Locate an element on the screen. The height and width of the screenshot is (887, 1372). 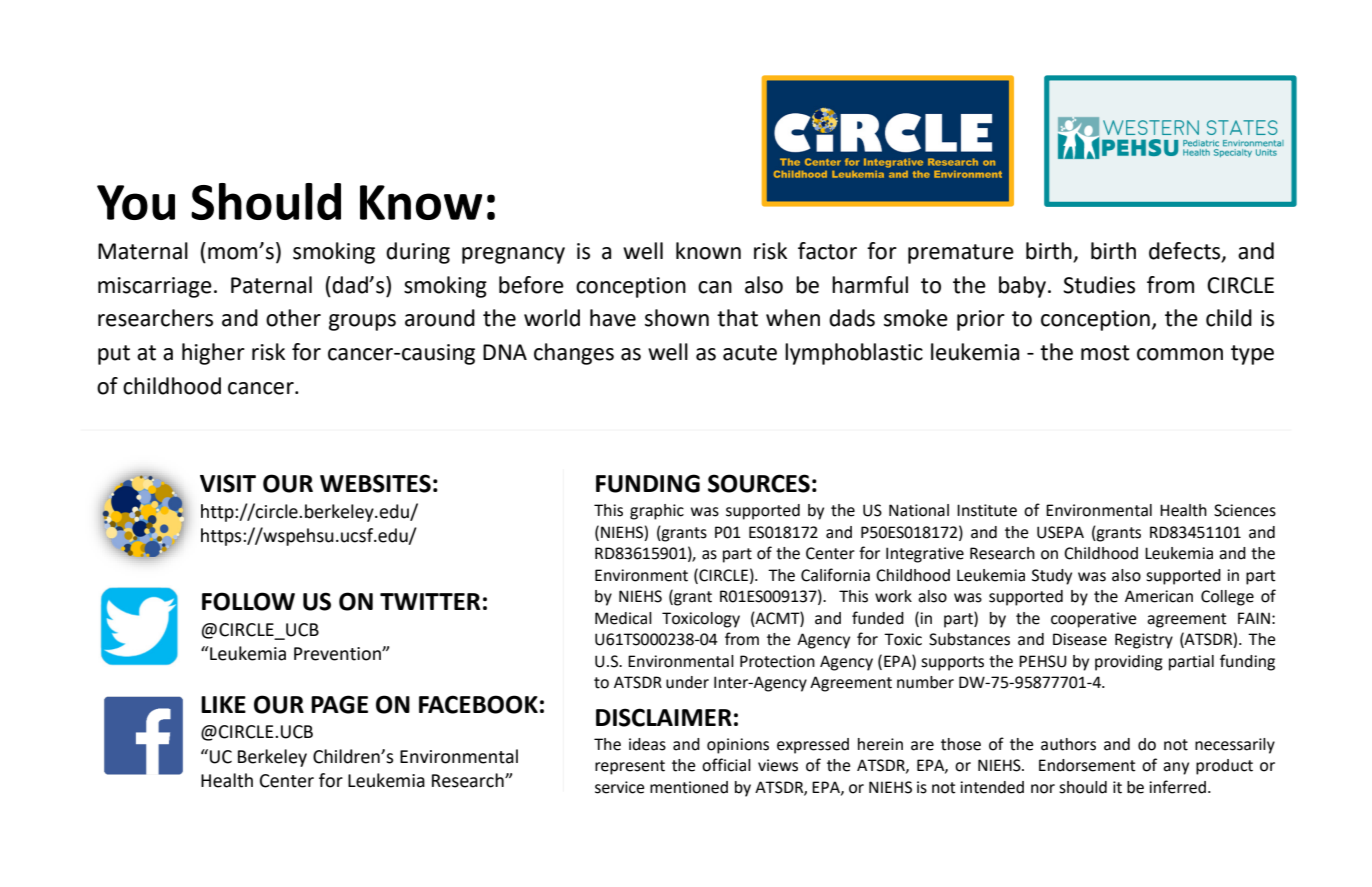
graphic is located at coordinates (657, 512).
